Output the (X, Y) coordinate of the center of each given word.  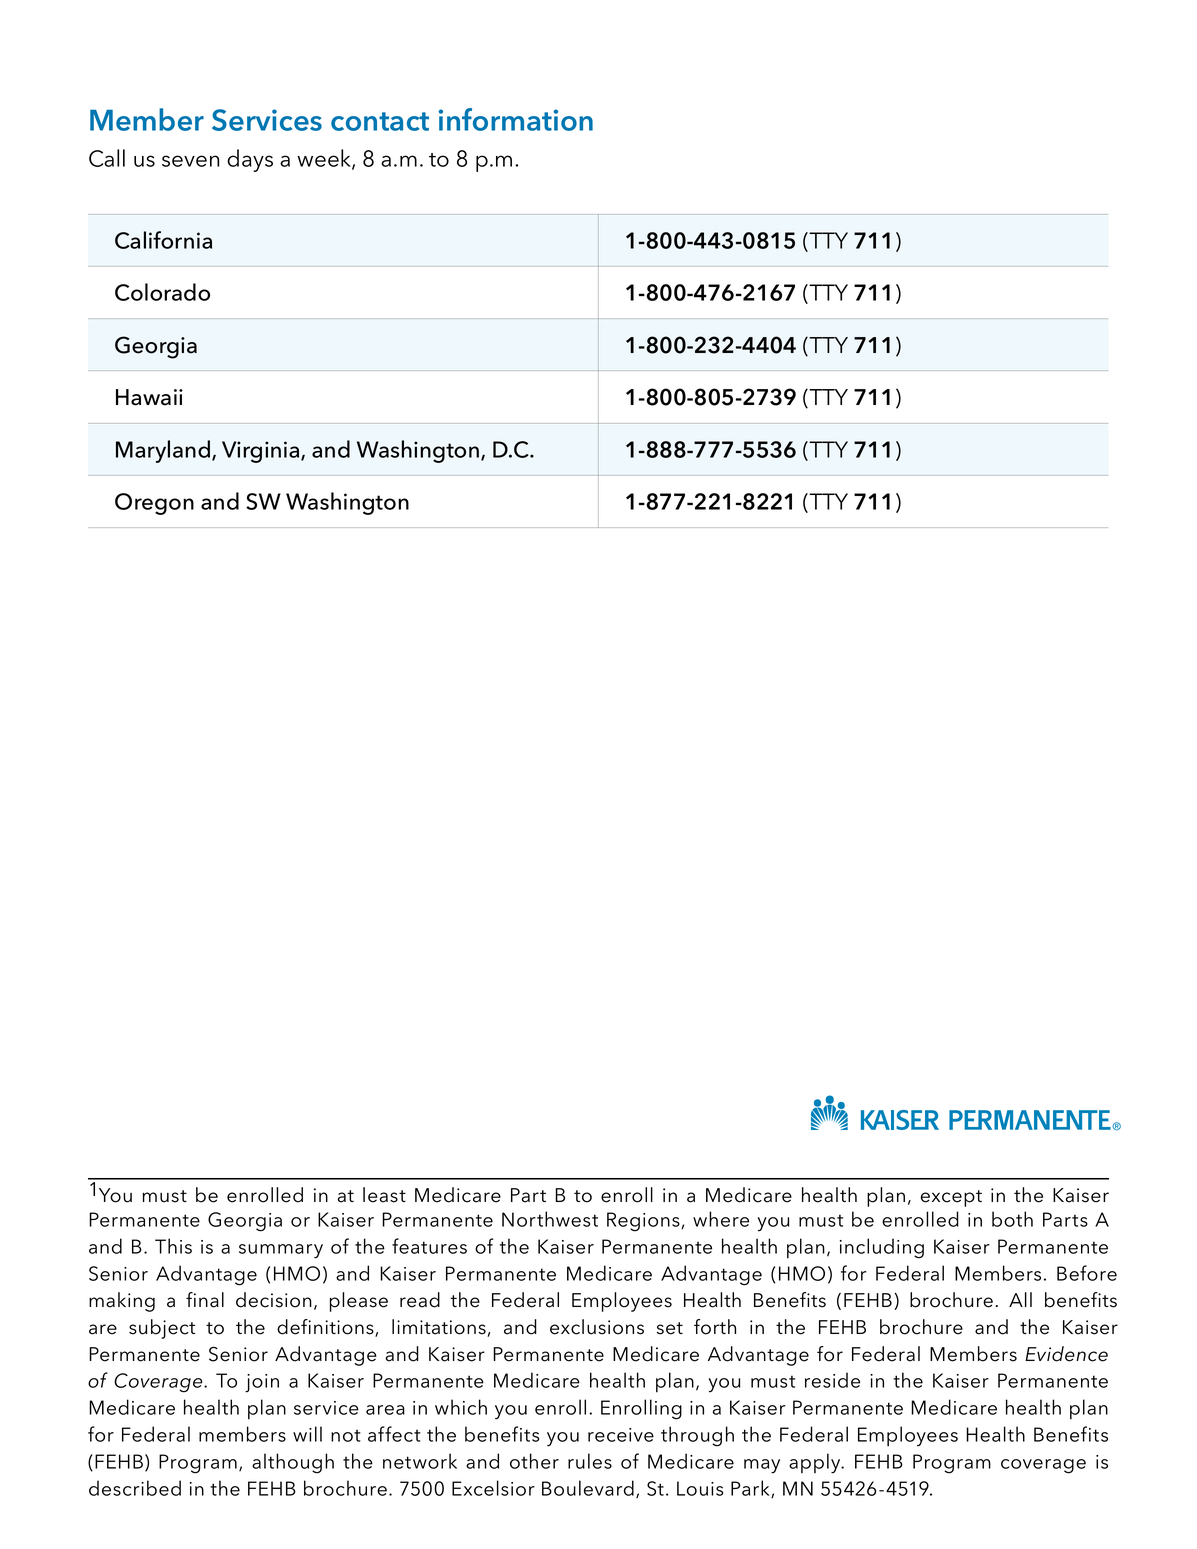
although (293, 1463)
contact (380, 121)
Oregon (154, 504)
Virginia (262, 452)
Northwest (550, 1219)
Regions (644, 1222)
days (250, 160)
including (882, 1248)
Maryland (163, 451)
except (951, 1198)
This (173, 1246)
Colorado (162, 292)
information (515, 119)
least (384, 1195)
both (1012, 1219)
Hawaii (149, 397)
